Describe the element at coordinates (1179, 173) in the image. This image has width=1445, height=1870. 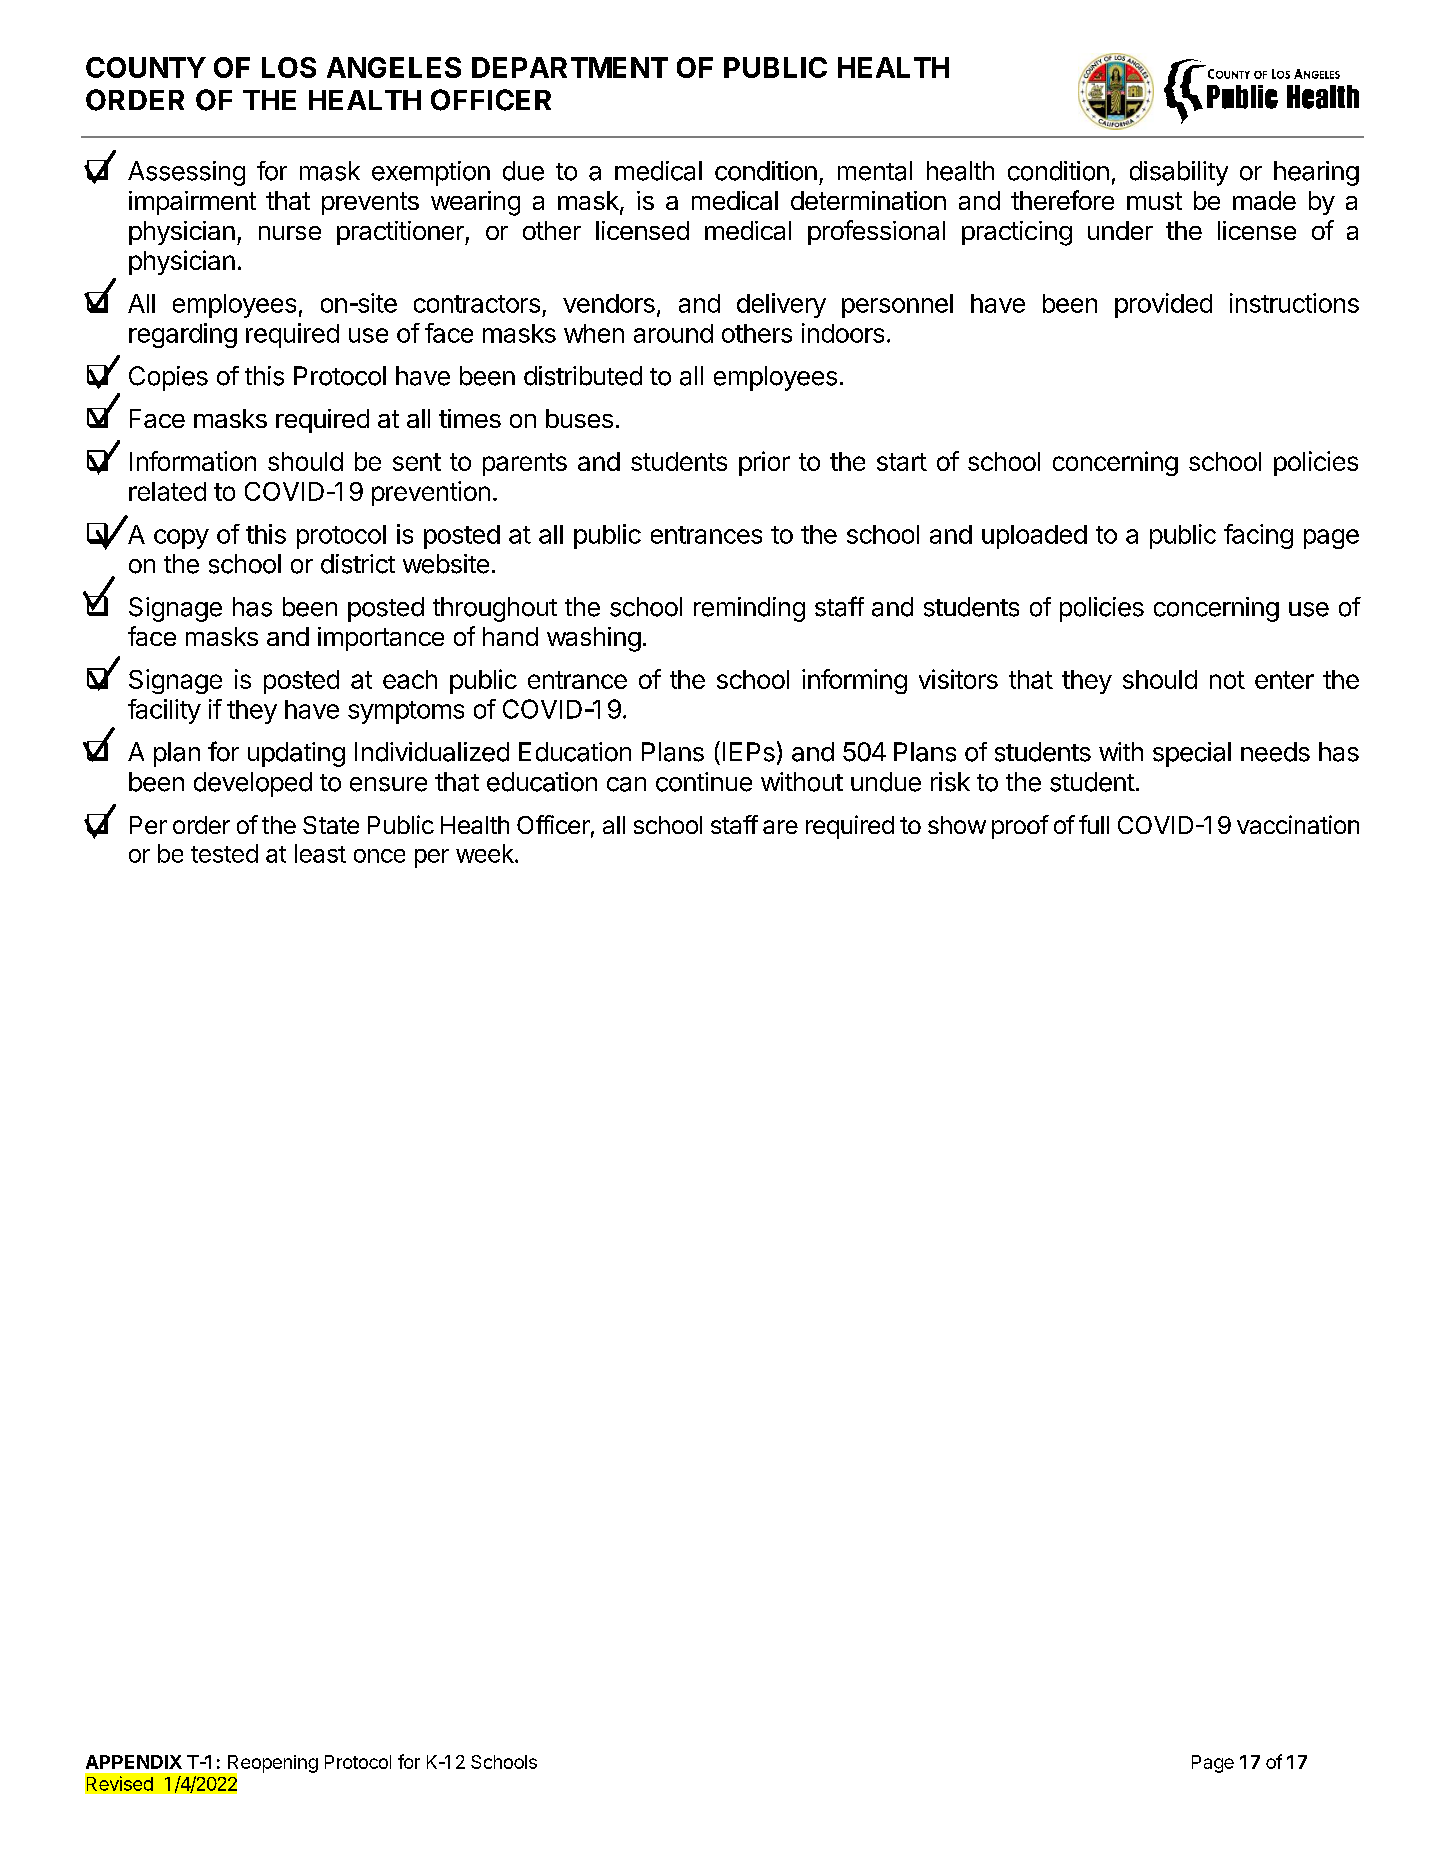
I see `disability` at that location.
